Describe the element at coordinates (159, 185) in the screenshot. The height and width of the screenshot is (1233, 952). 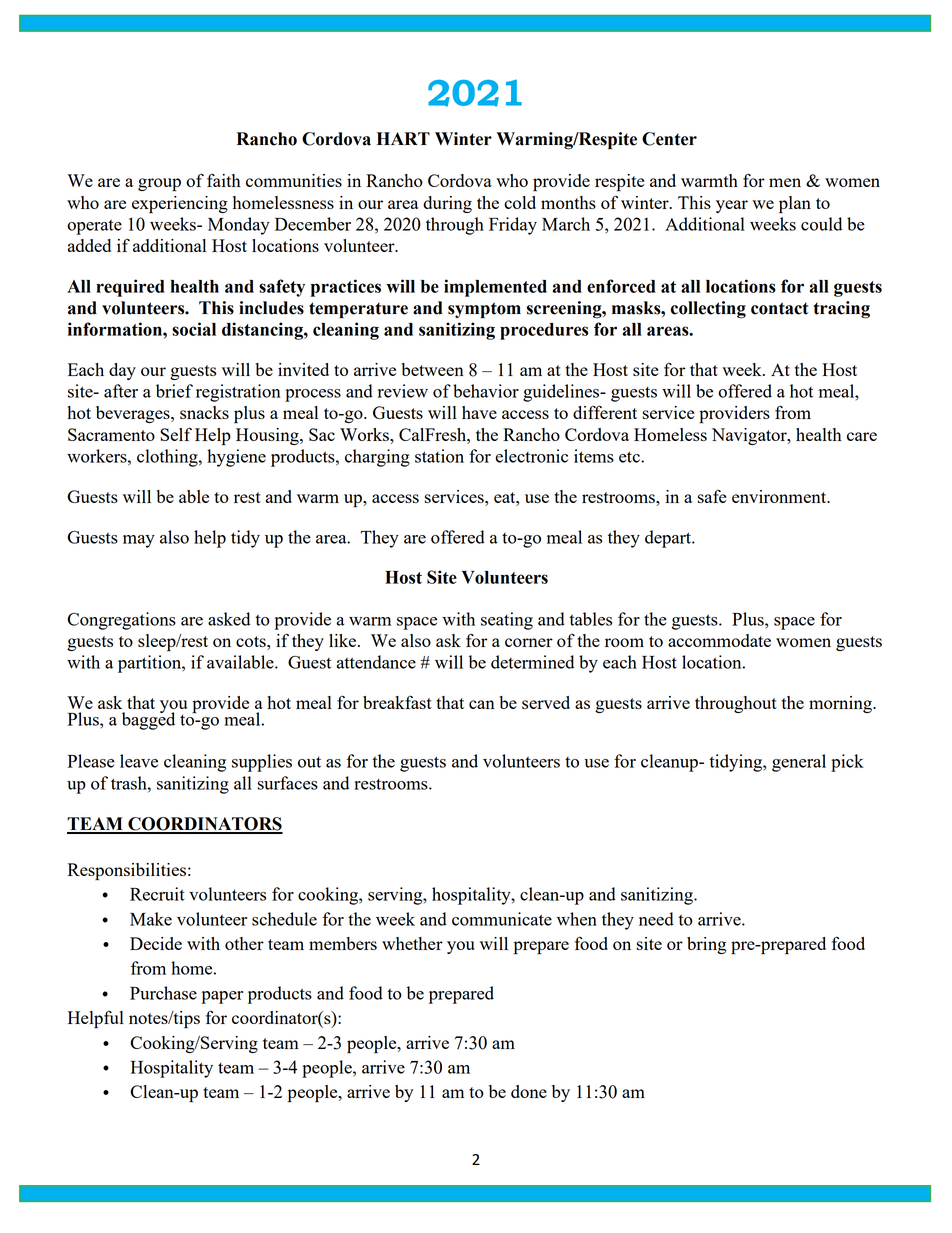
I see `group` at that location.
